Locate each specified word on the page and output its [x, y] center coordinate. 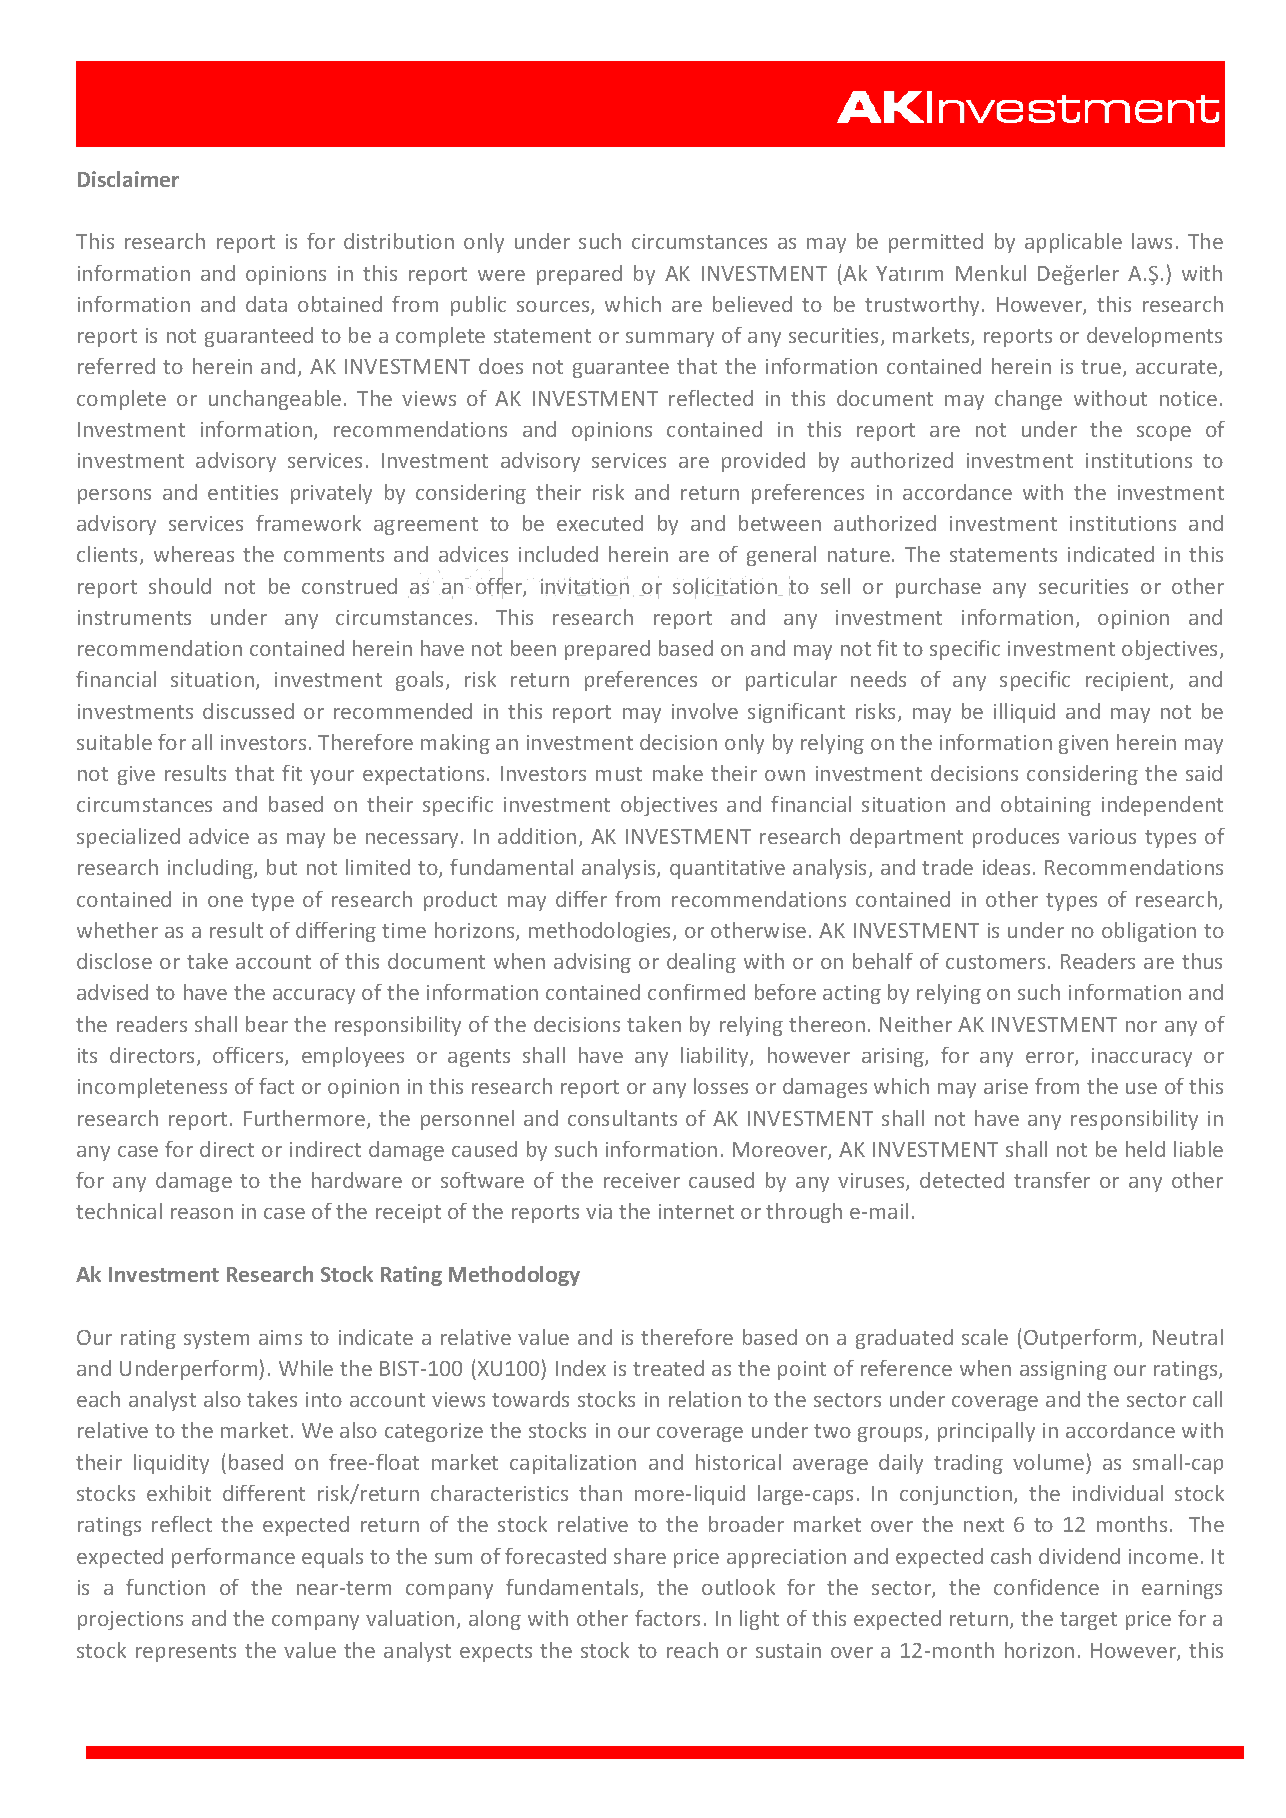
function [165, 1587]
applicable [1073, 243]
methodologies [601, 932]
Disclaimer [128, 179]
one [225, 901]
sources [554, 308]
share [640, 1556]
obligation [1149, 932]
